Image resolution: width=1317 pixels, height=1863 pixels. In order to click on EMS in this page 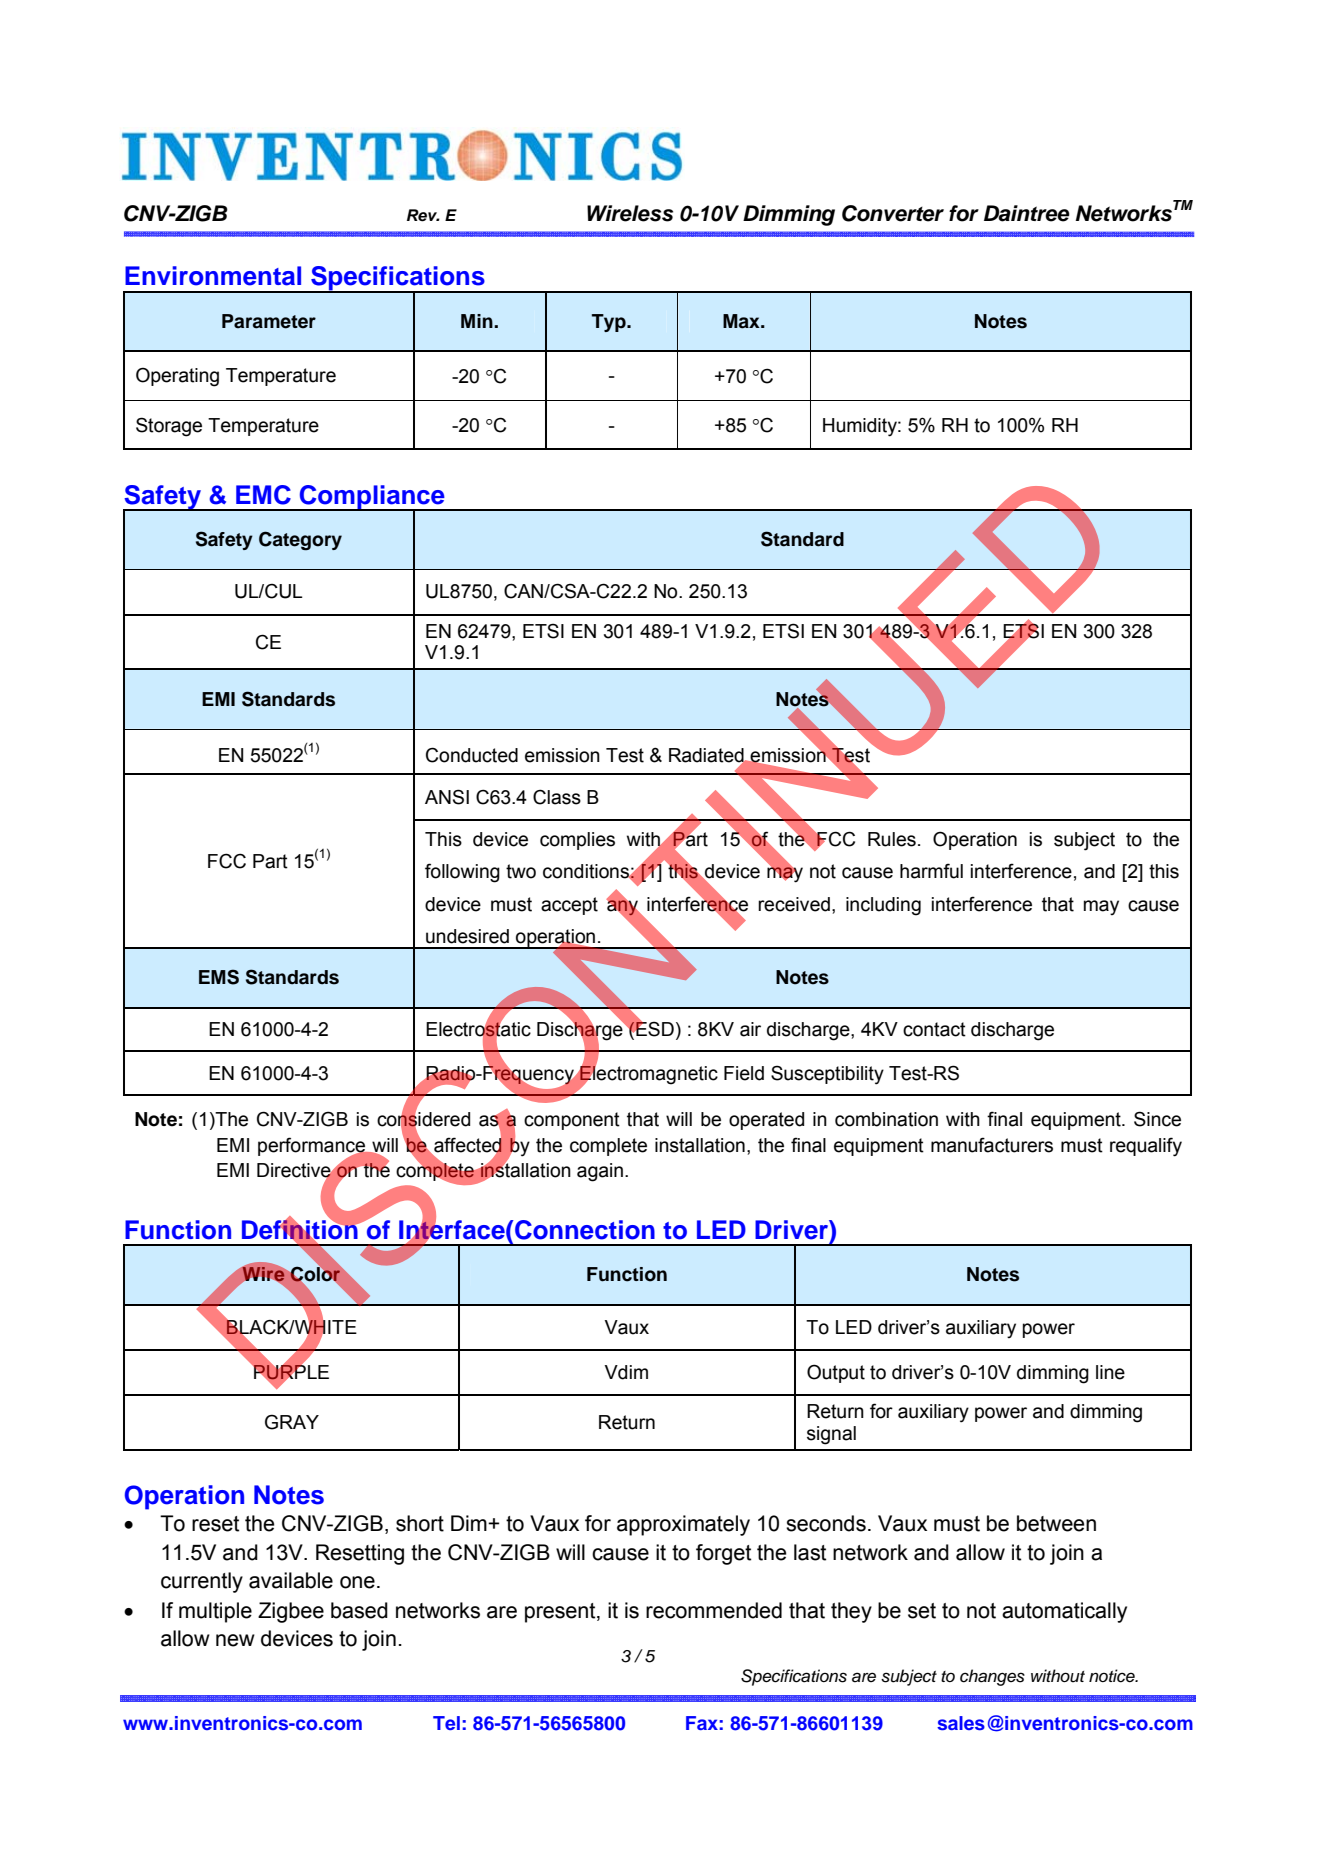, I will do `click(219, 977)`.
